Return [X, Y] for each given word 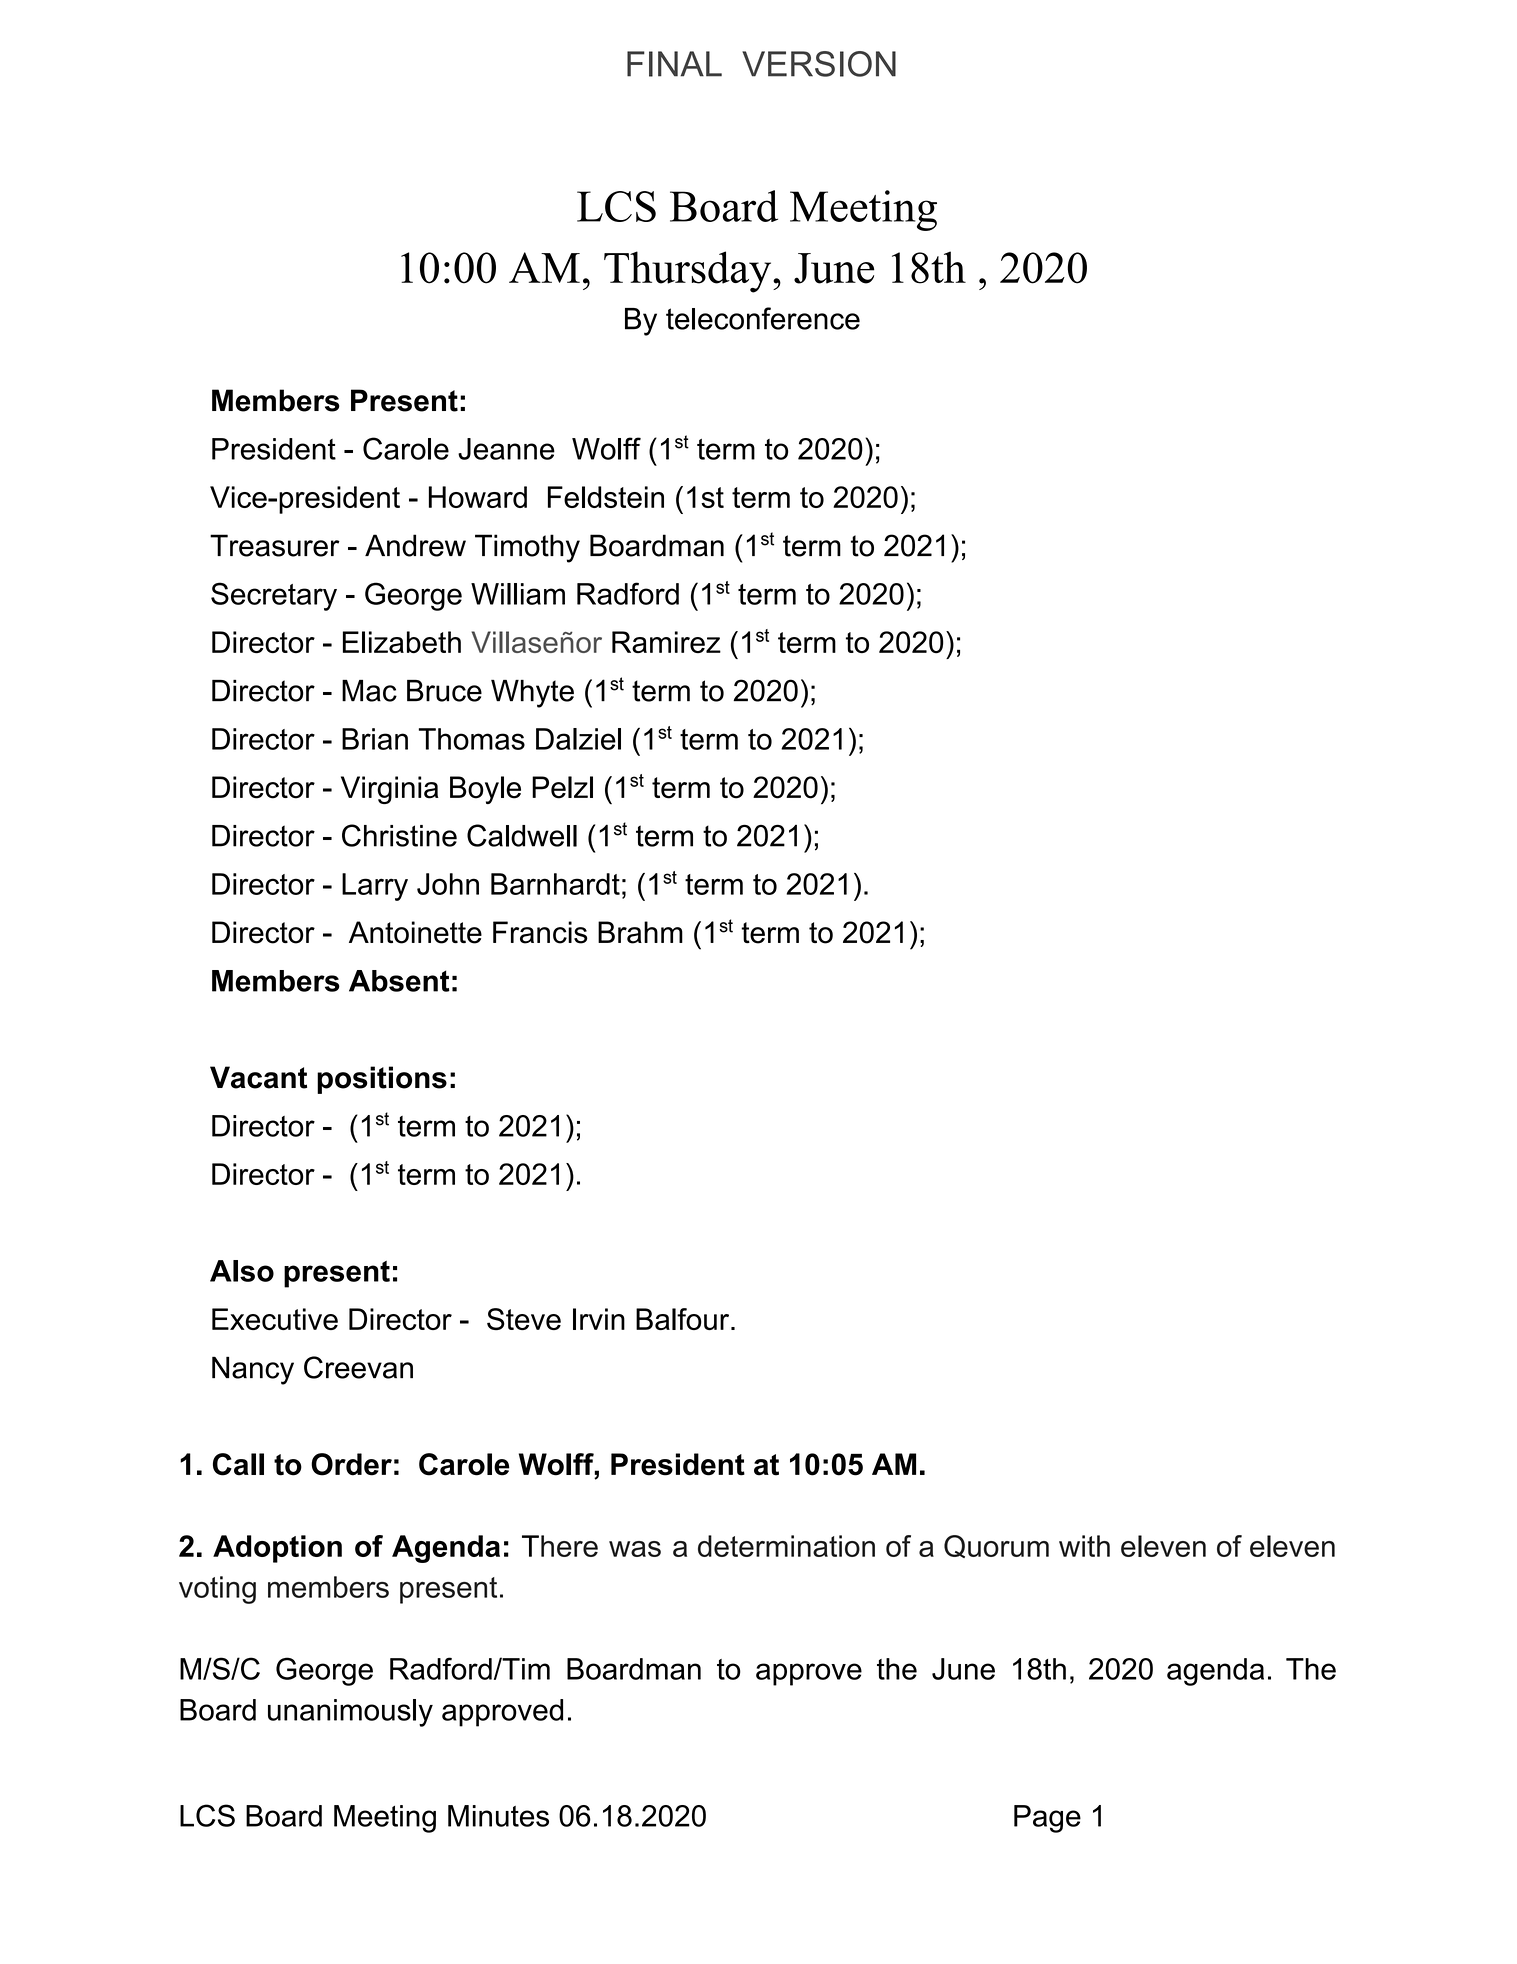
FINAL [674, 64]
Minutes [498, 1816]
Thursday [689, 272]
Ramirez [666, 642]
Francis [540, 932]
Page [1047, 1819]
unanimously [350, 1713]
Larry [375, 887]
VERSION [819, 64]
